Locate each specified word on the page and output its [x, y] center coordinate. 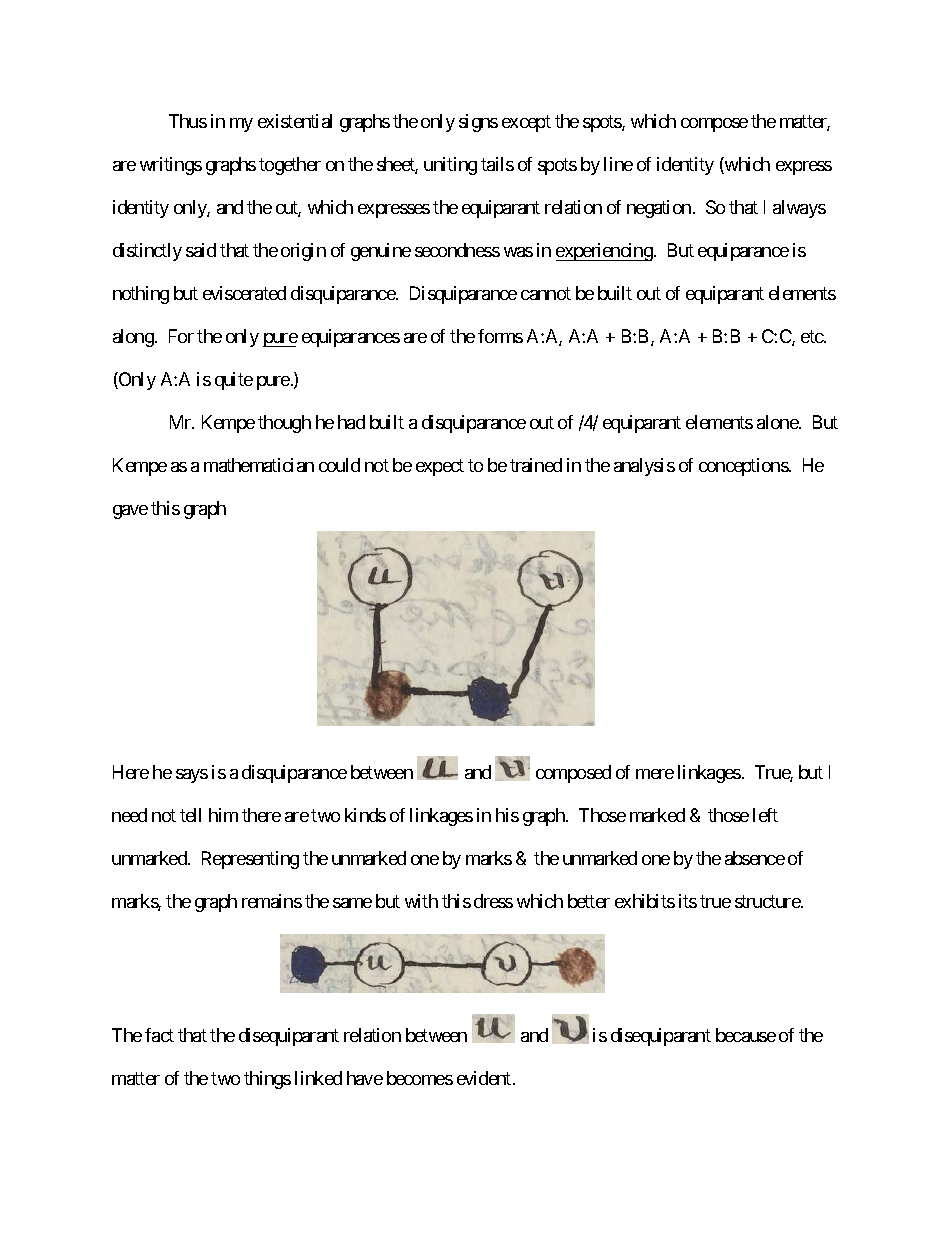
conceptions [744, 467]
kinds [365, 815]
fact [159, 1035]
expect [440, 467]
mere [655, 774]
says [192, 776]
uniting [450, 166]
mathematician [259, 465]
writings [171, 166]
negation [659, 209]
